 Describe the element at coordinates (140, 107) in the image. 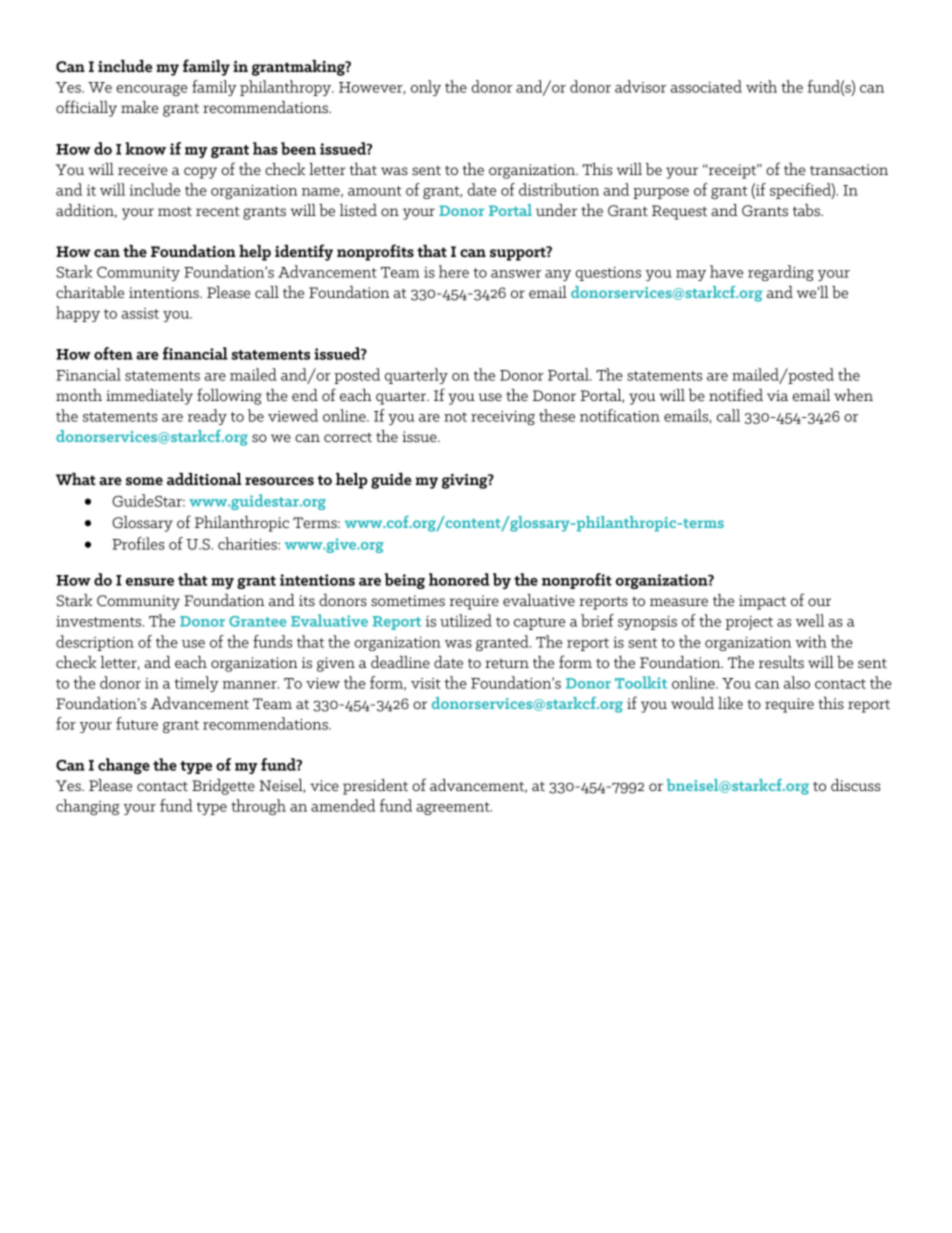

I see `make` at that location.
